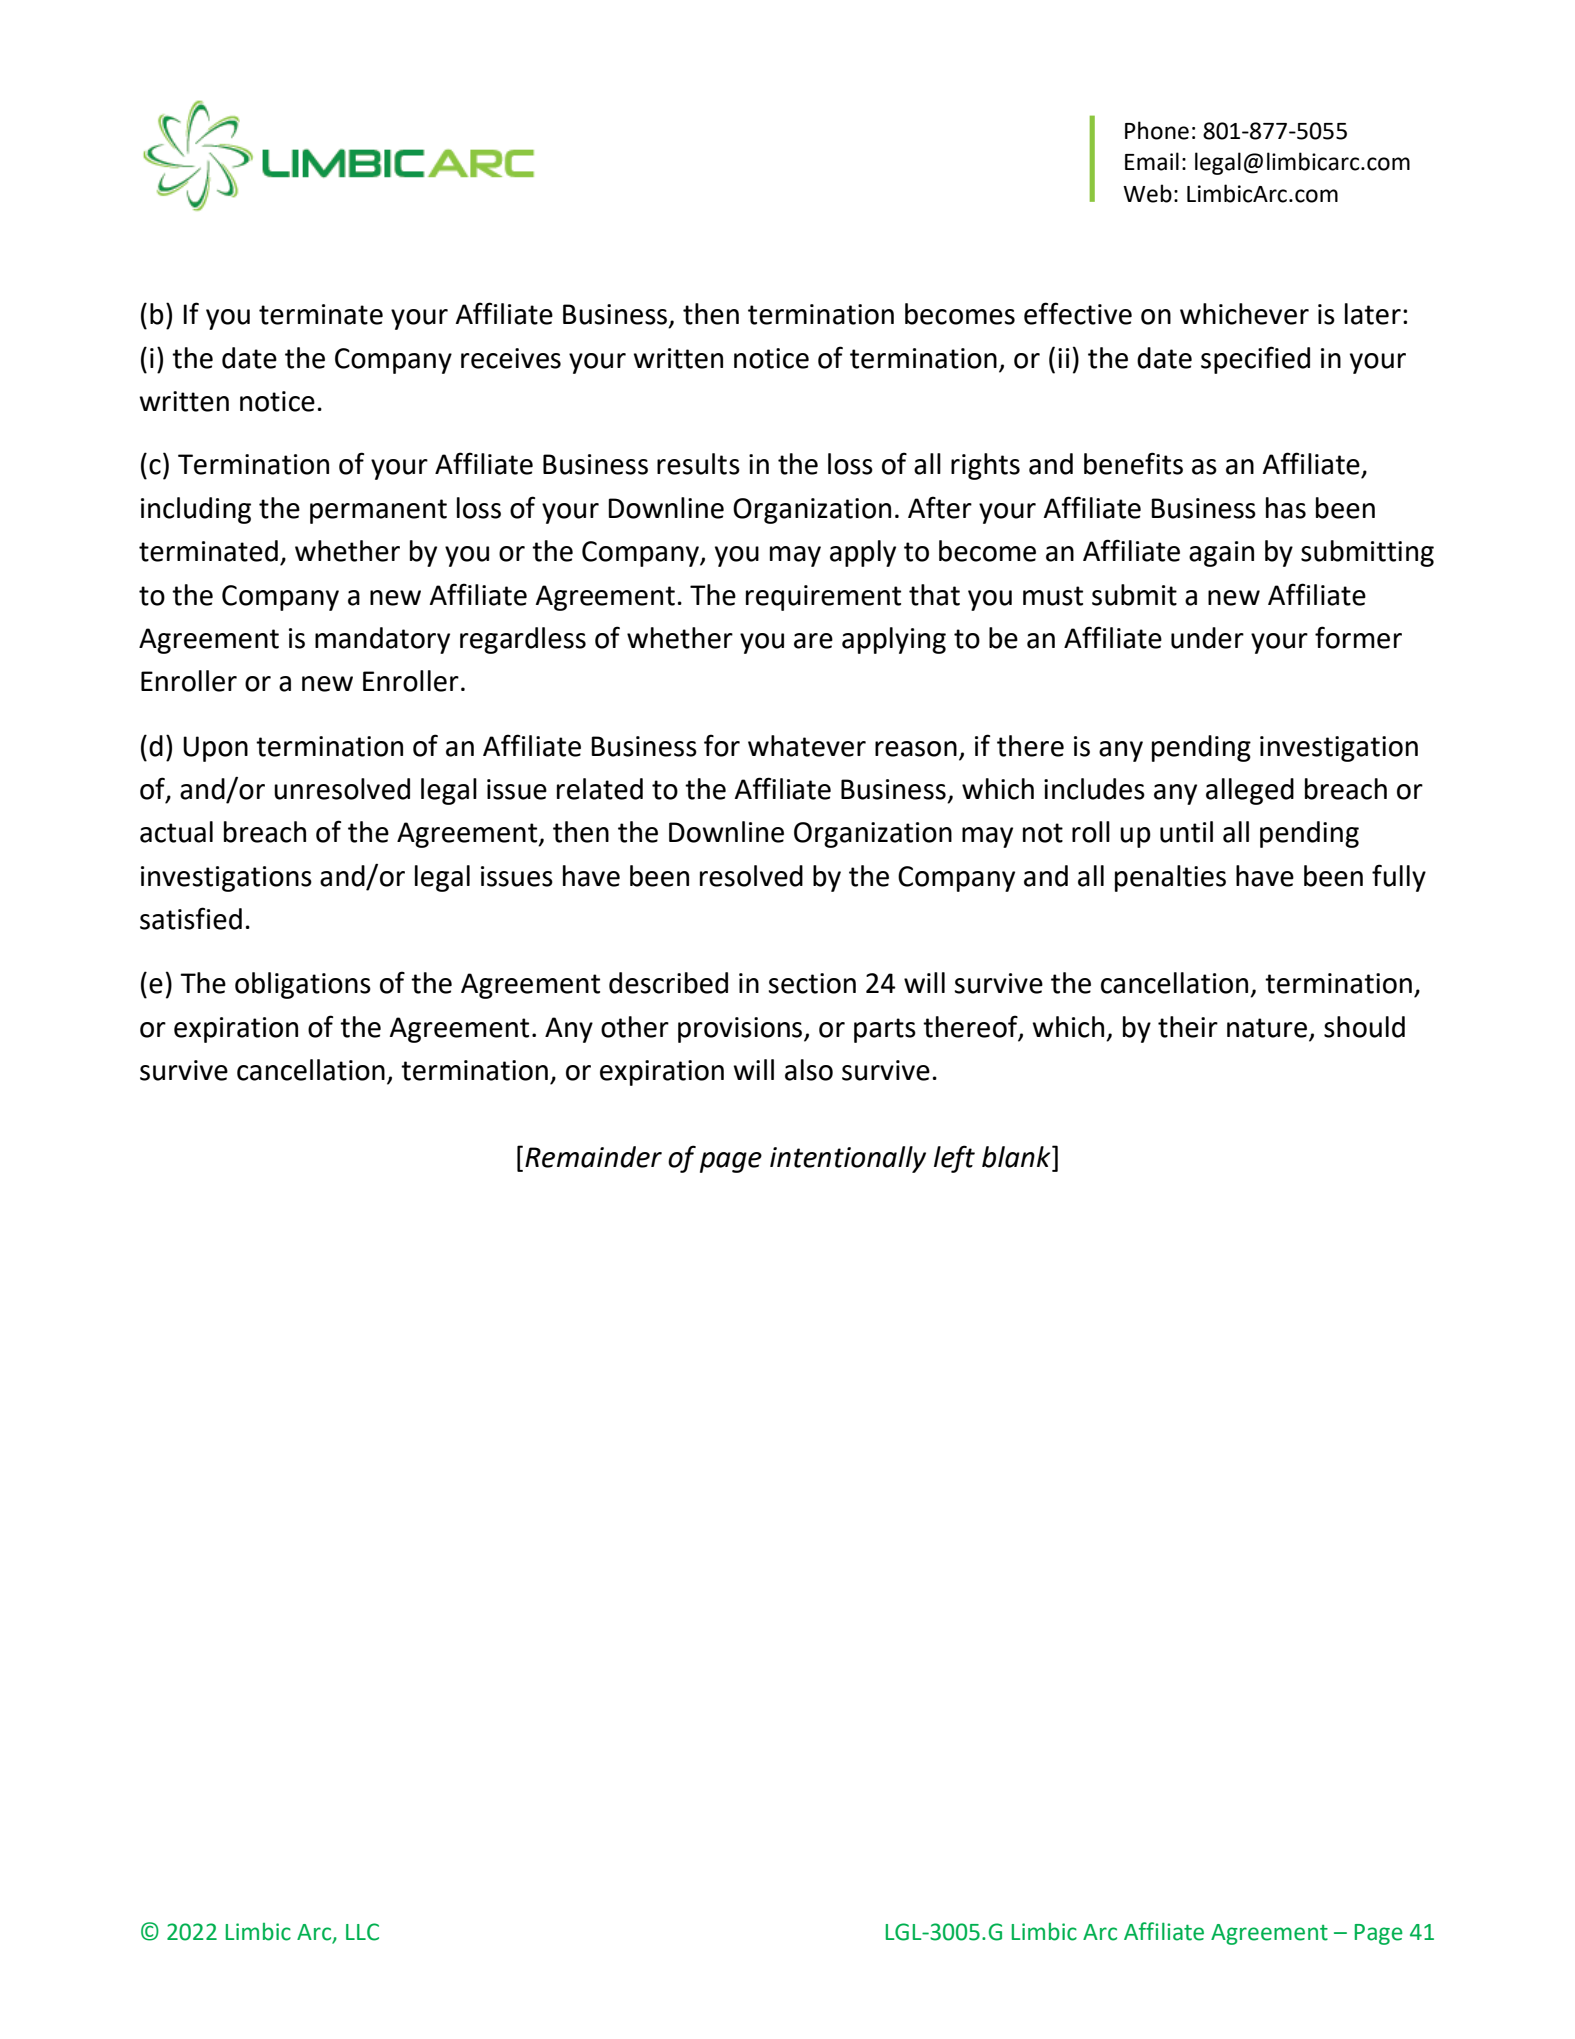 Image resolution: width=1575 pixels, height=2039 pixels. Describe the element at coordinates (1152, 161) in the screenshot. I see `Email` at that location.
